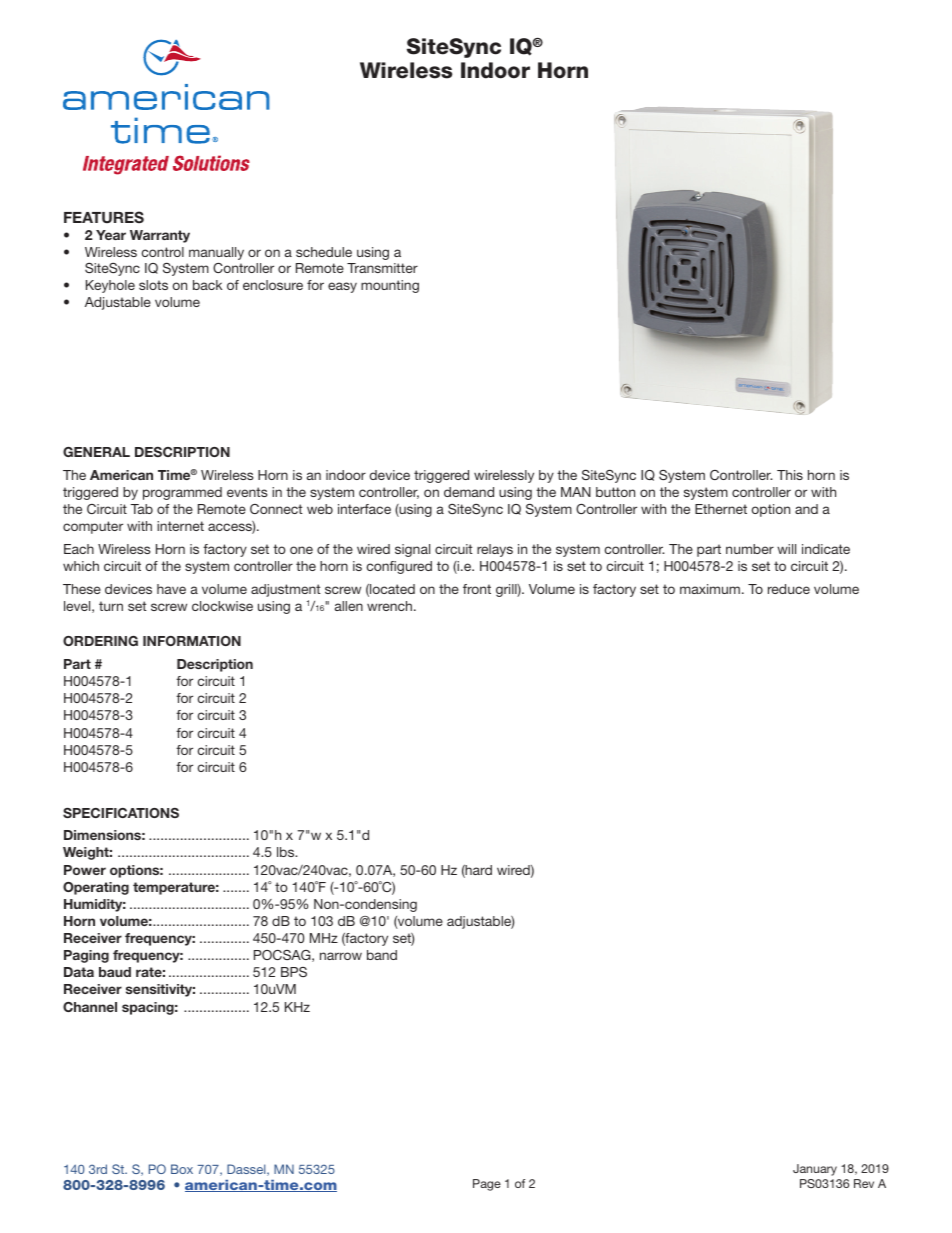 The width and height of the screenshot is (952, 1233). I want to click on Warranty, so click(160, 236).
